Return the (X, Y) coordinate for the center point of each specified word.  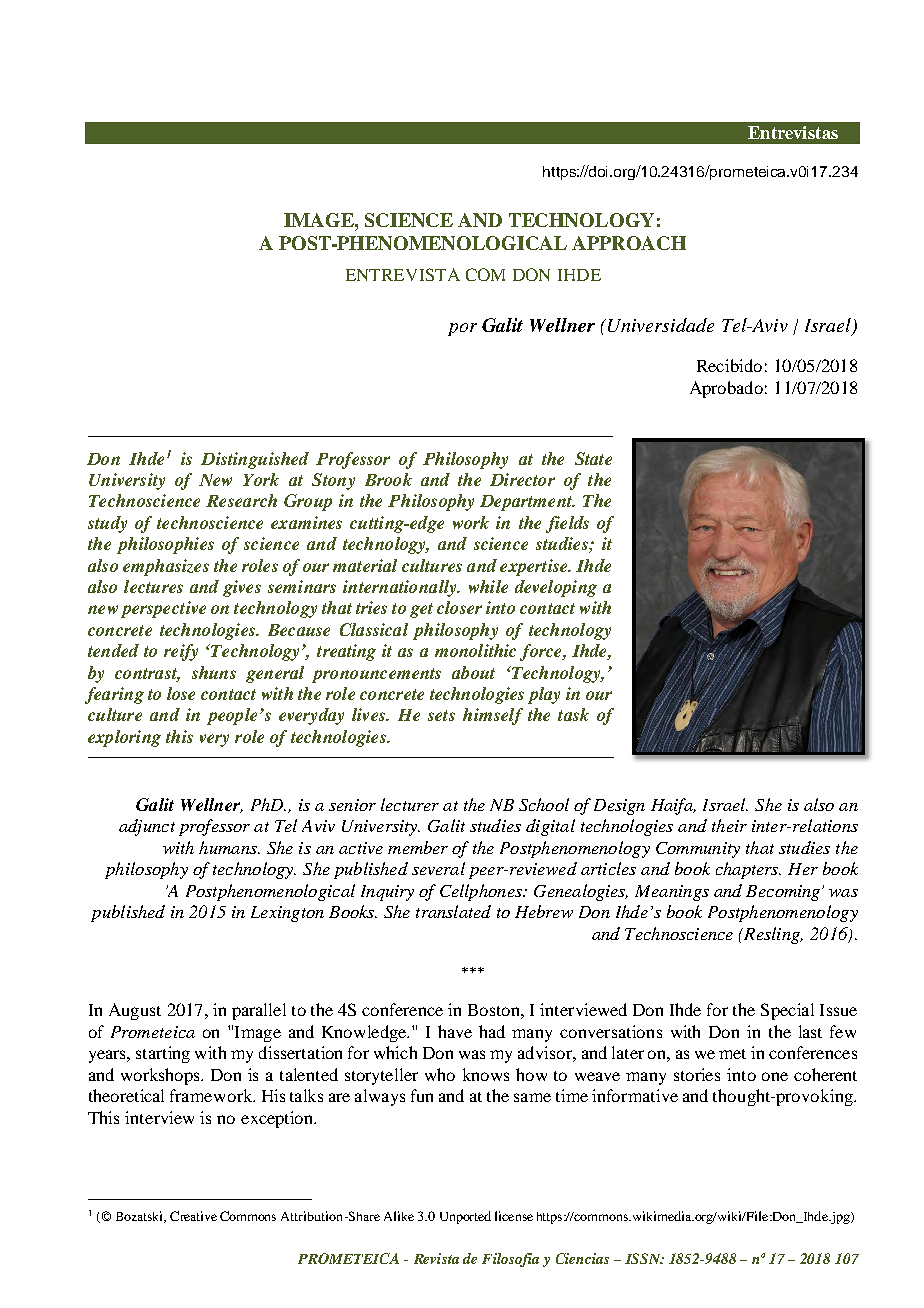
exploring (124, 738)
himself (493, 716)
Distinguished (255, 460)
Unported (465, 1217)
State (593, 458)
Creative (193, 1216)
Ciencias (582, 1258)
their (729, 825)
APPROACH (629, 243)
